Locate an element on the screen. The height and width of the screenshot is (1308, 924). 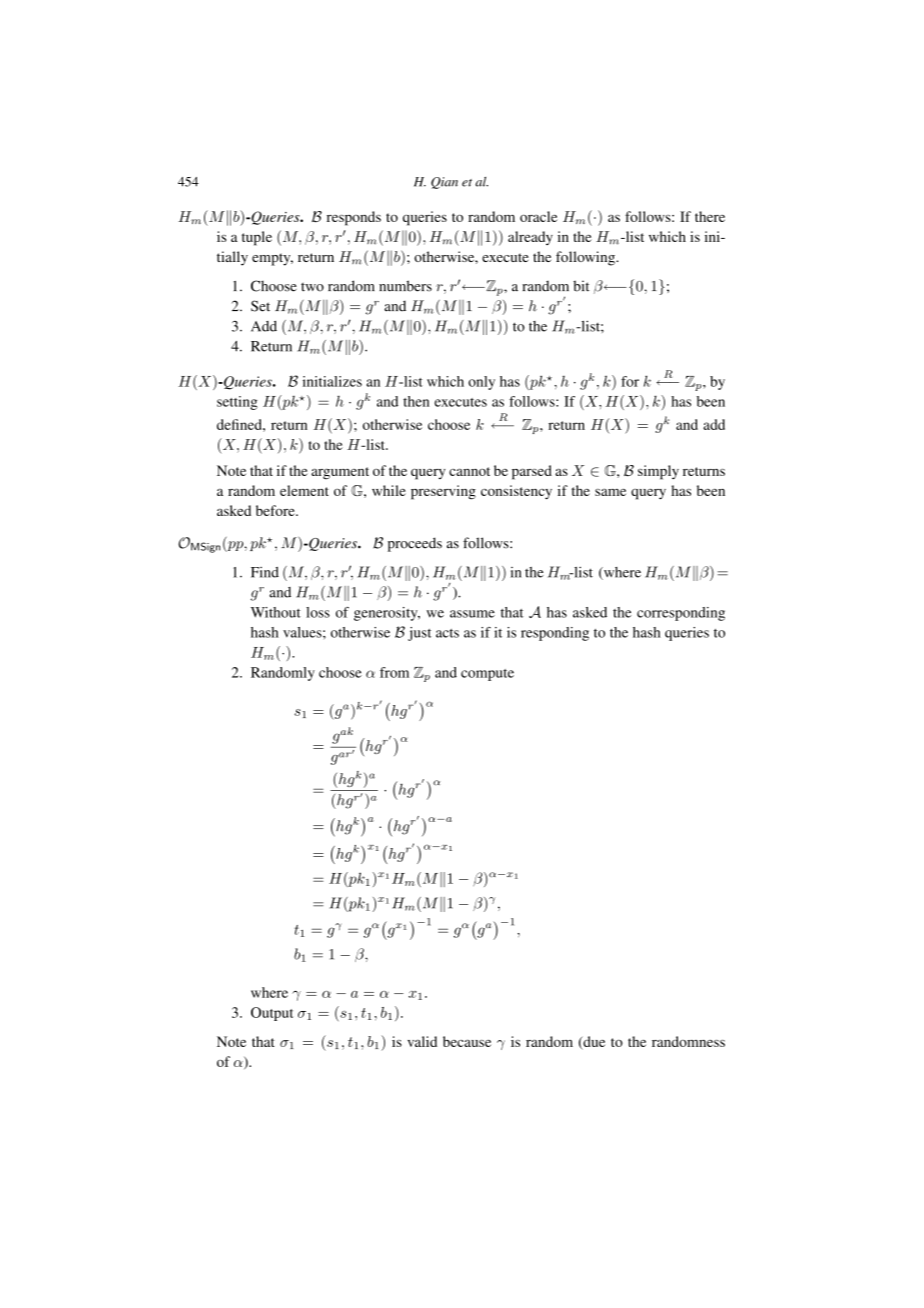
there is located at coordinates (710, 216).
